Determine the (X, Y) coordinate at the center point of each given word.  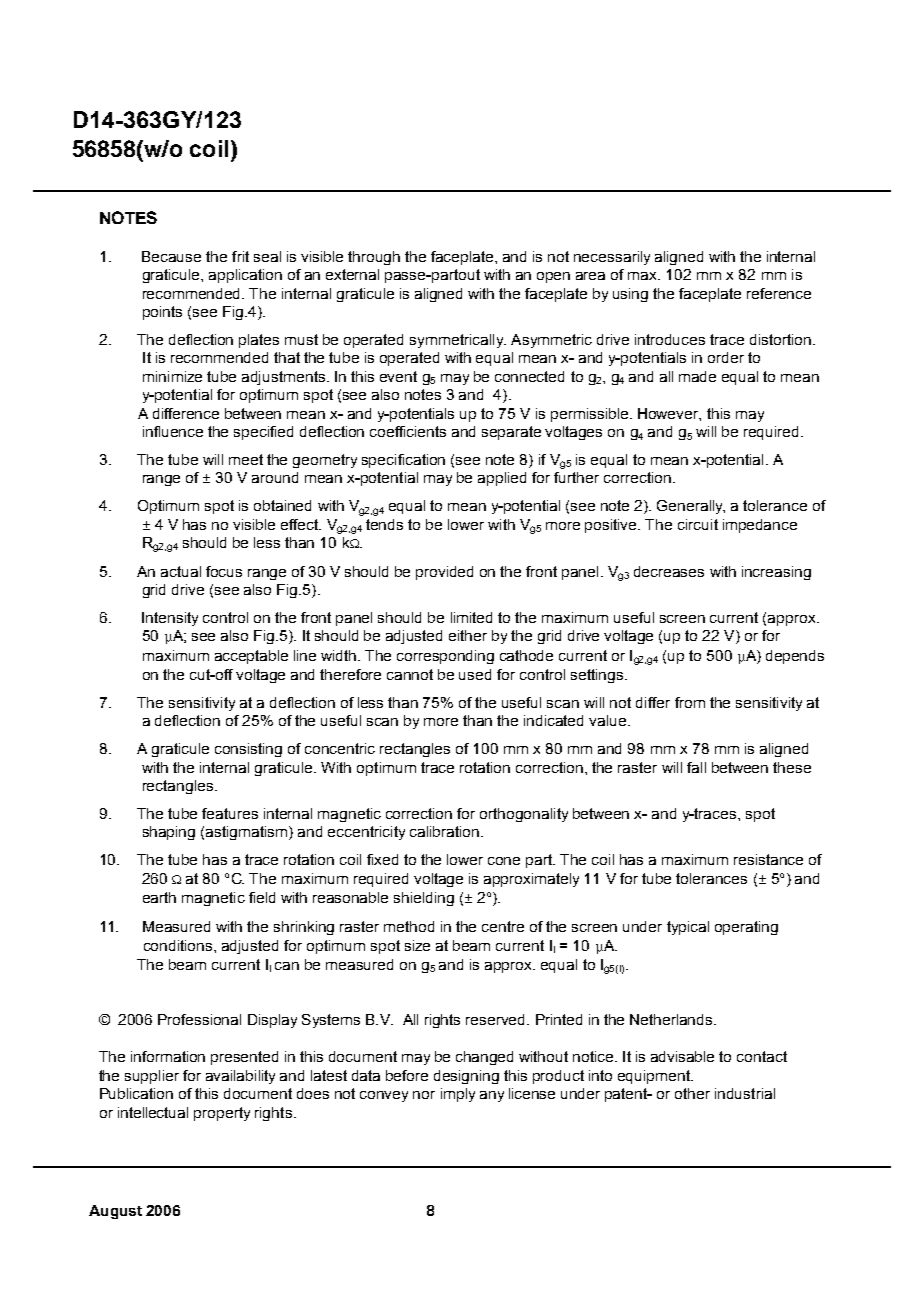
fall (696, 767)
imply (458, 1095)
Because (171, 256)
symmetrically (458, 341)
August (115, 1212)
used (475, 674)
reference (779, 293)
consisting (248, 750)
